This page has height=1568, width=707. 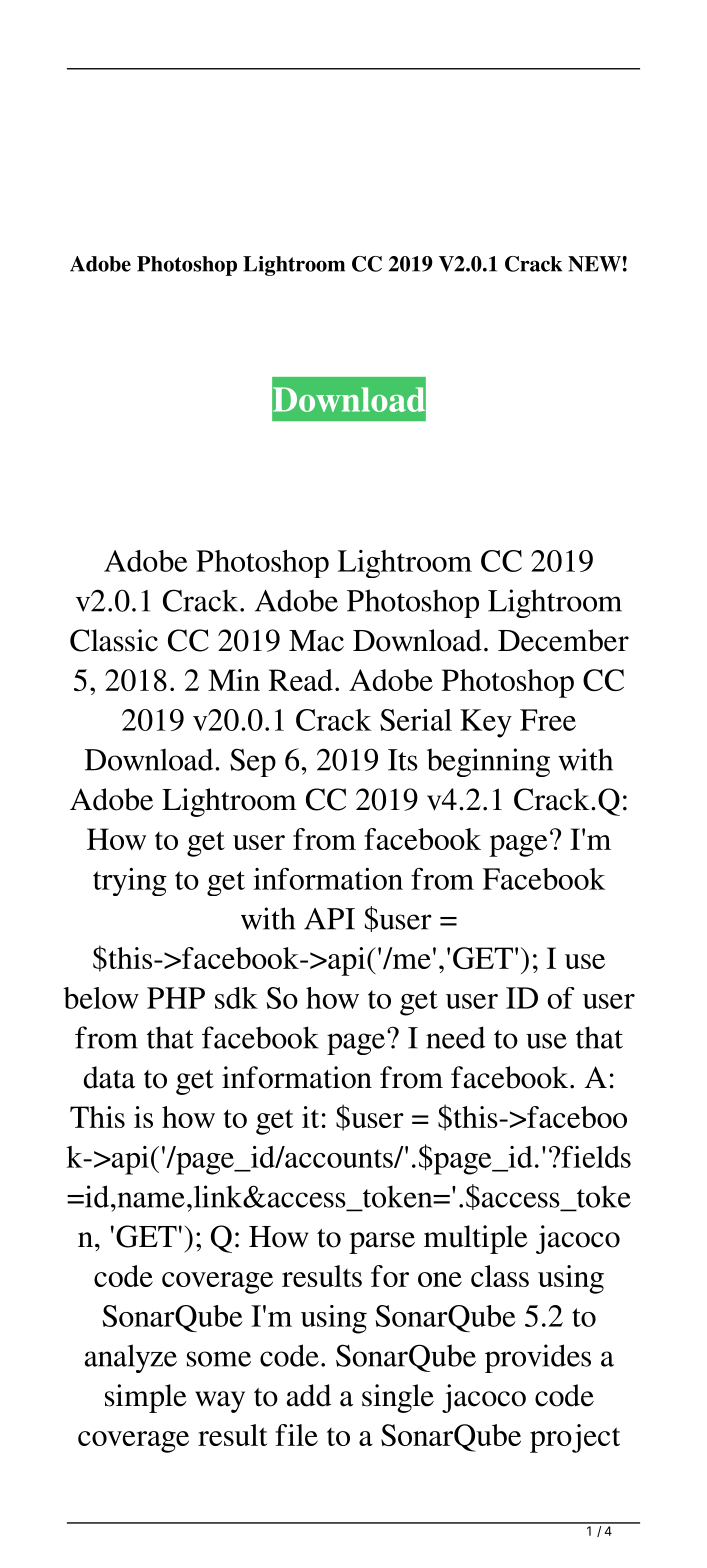 What do you see at coordinates (176, 998) in the page?
I see `PHP` at bounding box center [176, 998].
